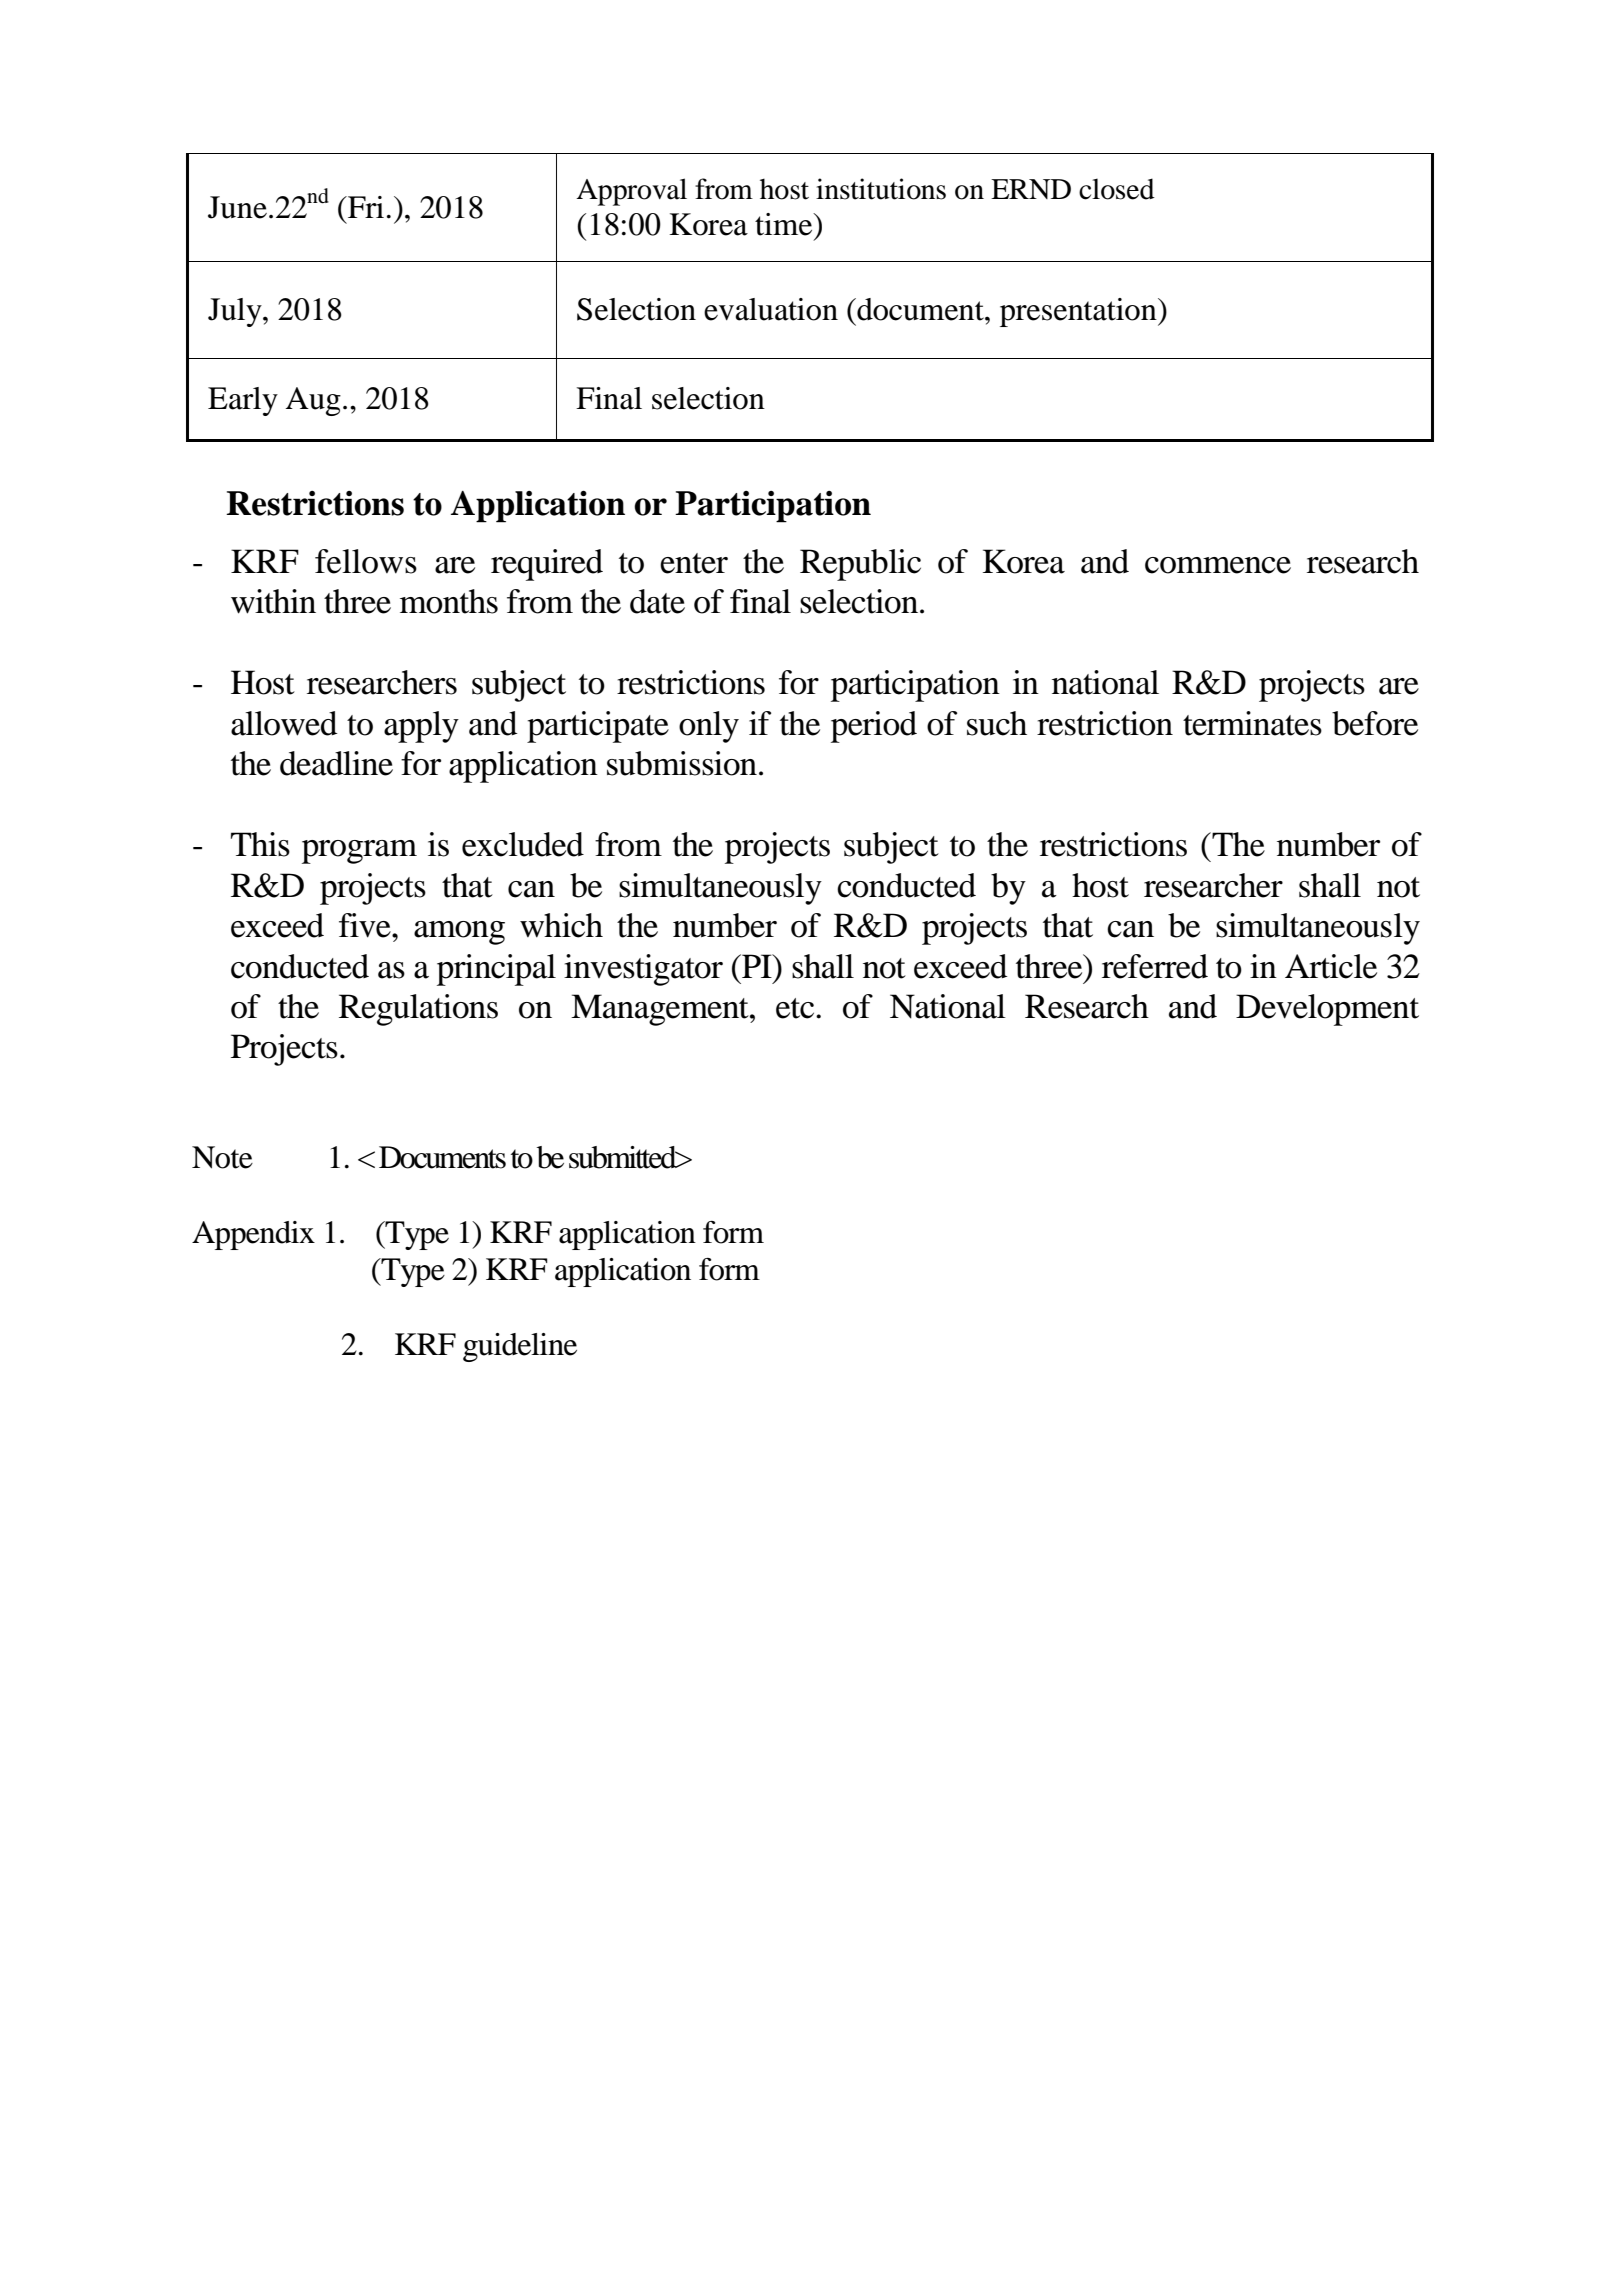 This page has width=1611, height=2278. What do you see at coordinates (359, 852) in the page?
I see `program` at bounding box center [359, 852].
